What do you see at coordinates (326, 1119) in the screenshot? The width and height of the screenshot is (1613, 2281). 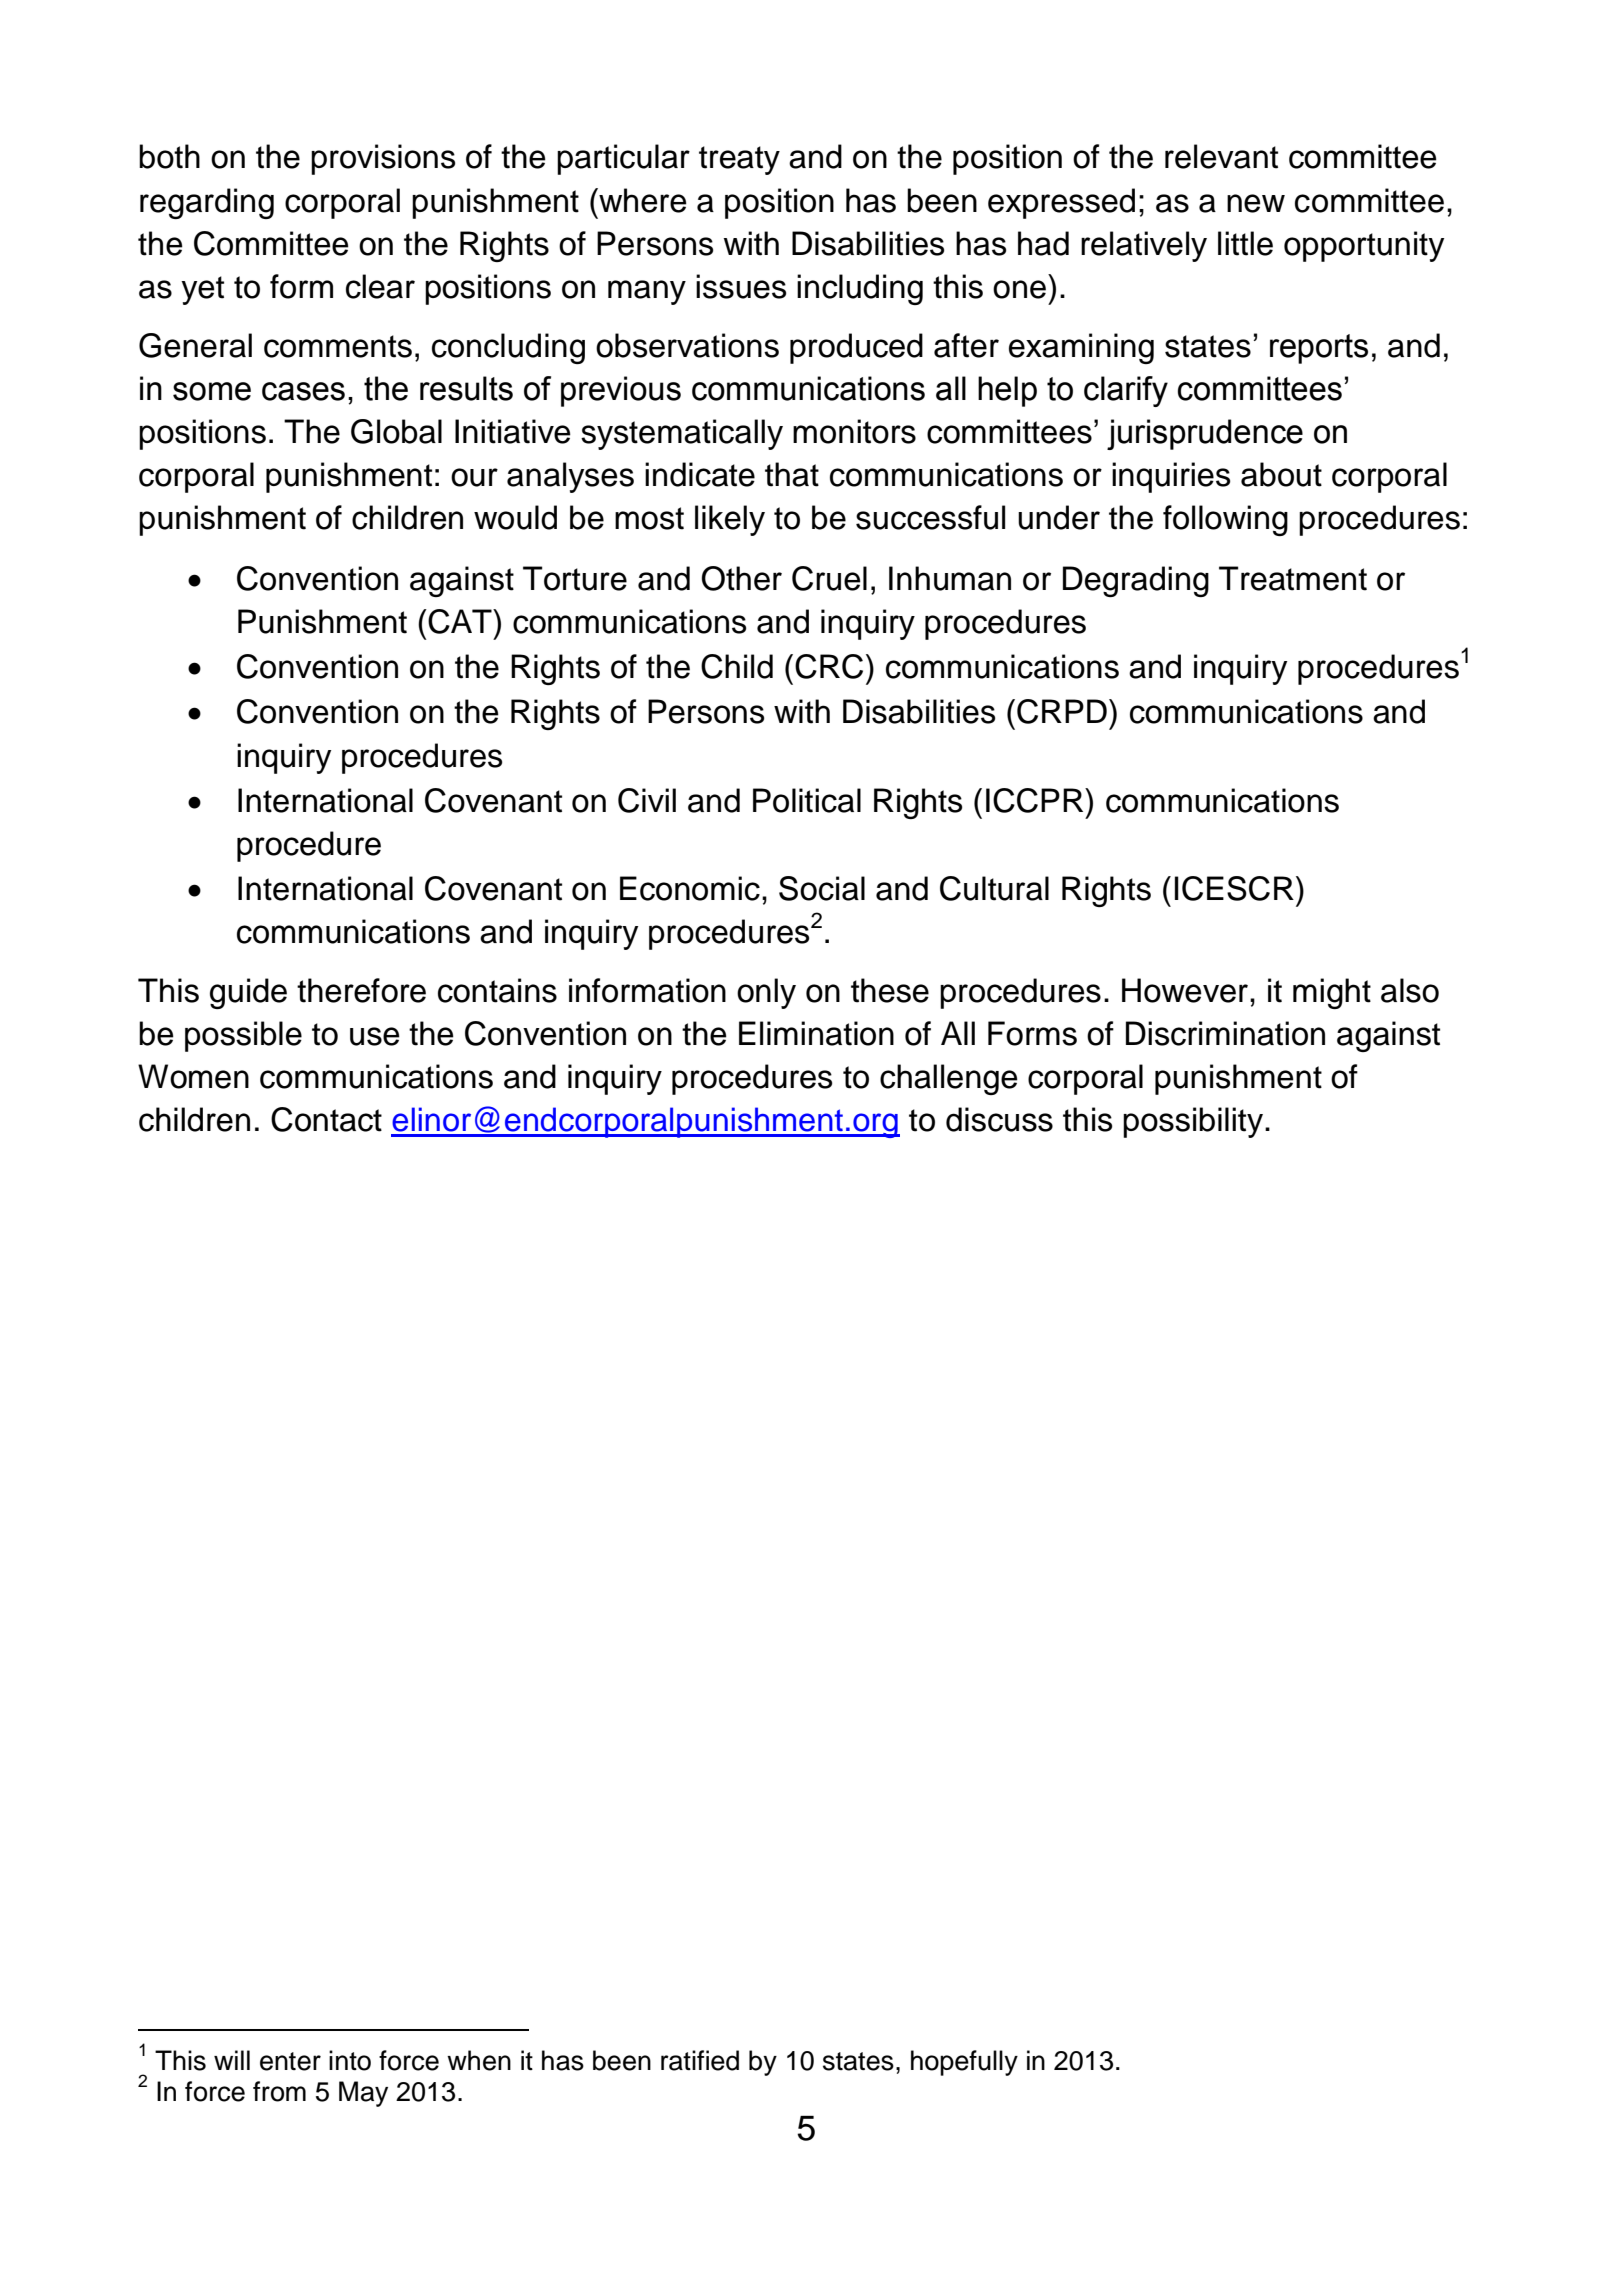 I see `Contact` at bounding box center [326, 1119].
